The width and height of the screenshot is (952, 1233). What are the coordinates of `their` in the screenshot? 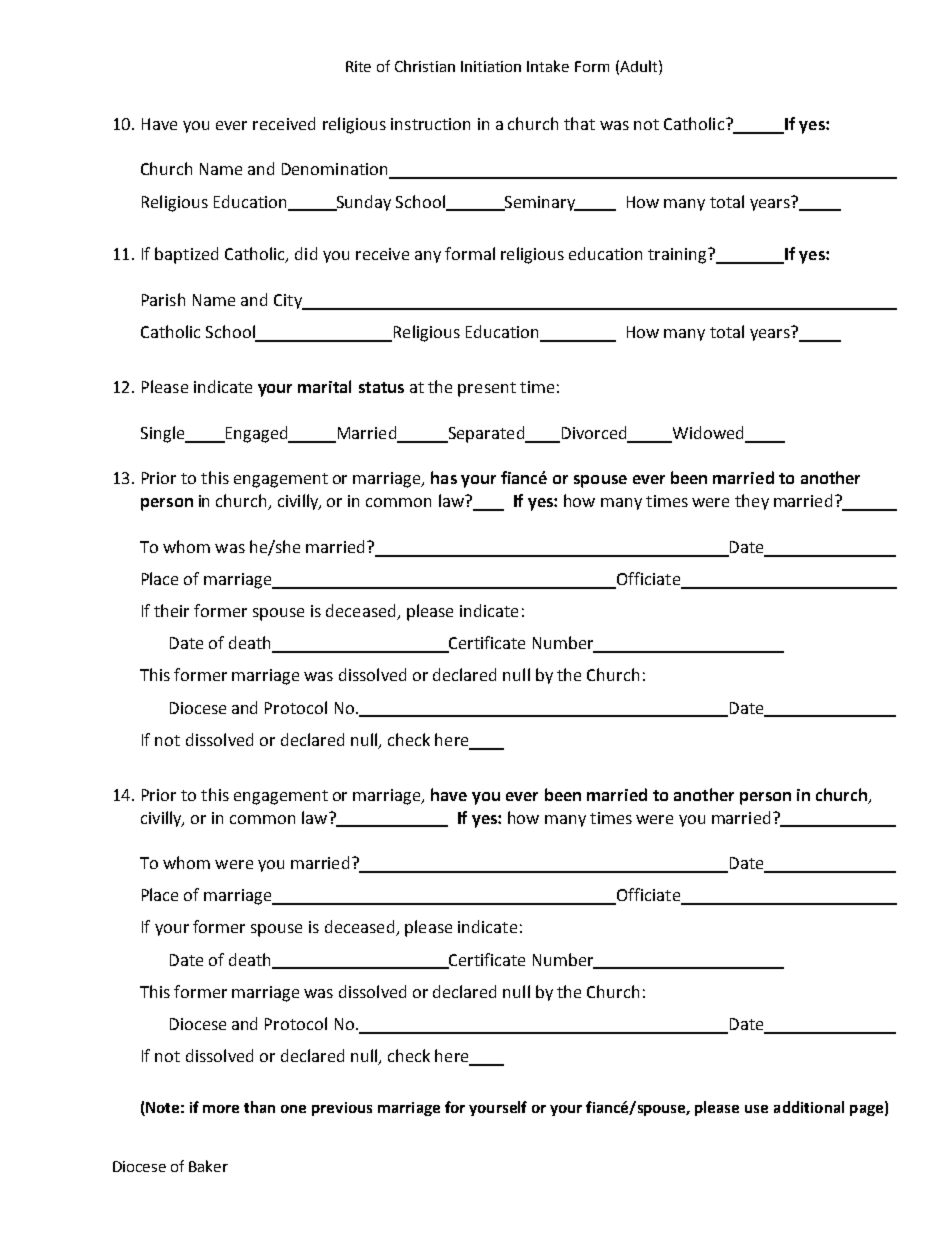 It's located at (171, 610).
